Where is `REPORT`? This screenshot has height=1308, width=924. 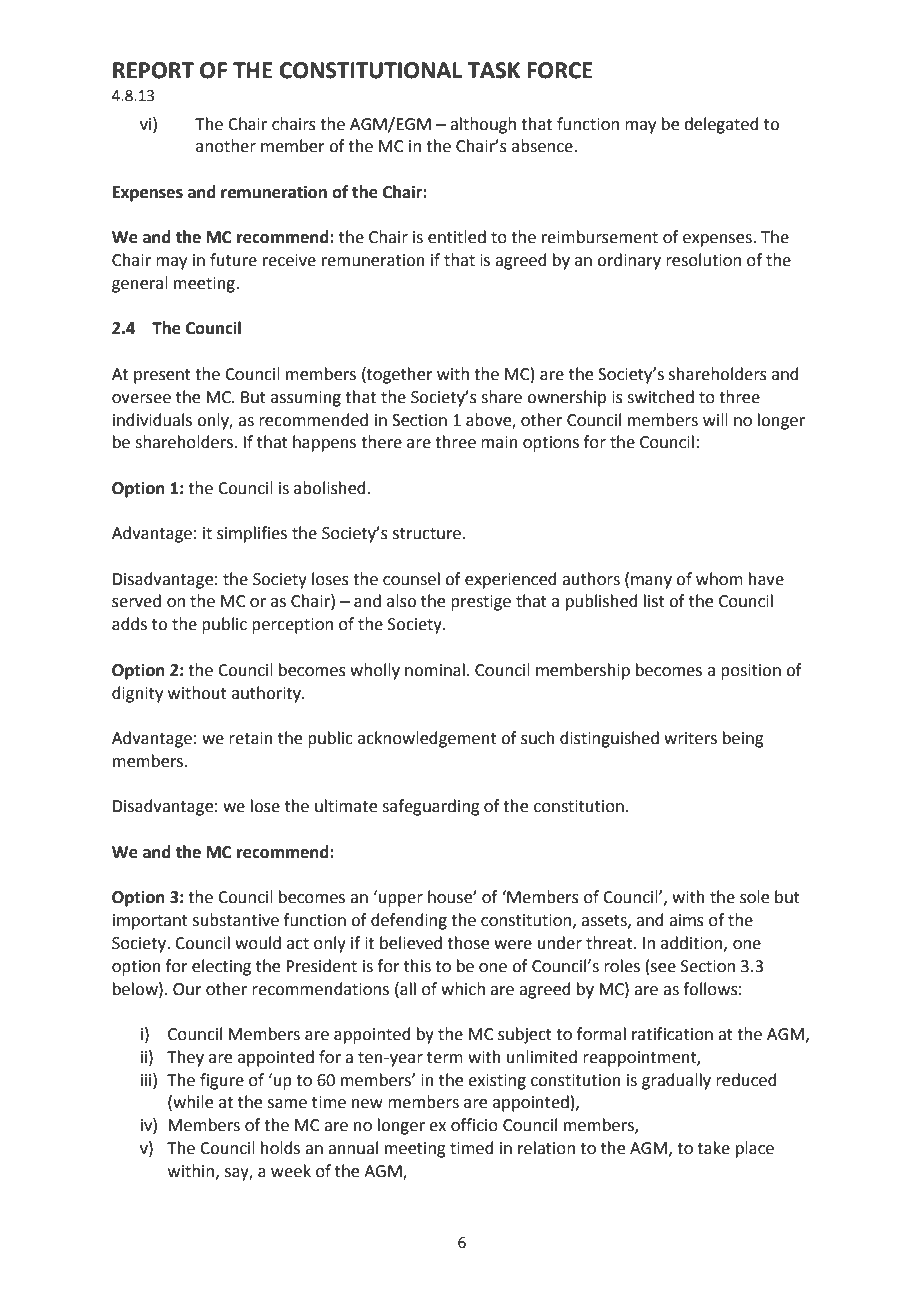
REPORT is located at coordinates (153, 70).
